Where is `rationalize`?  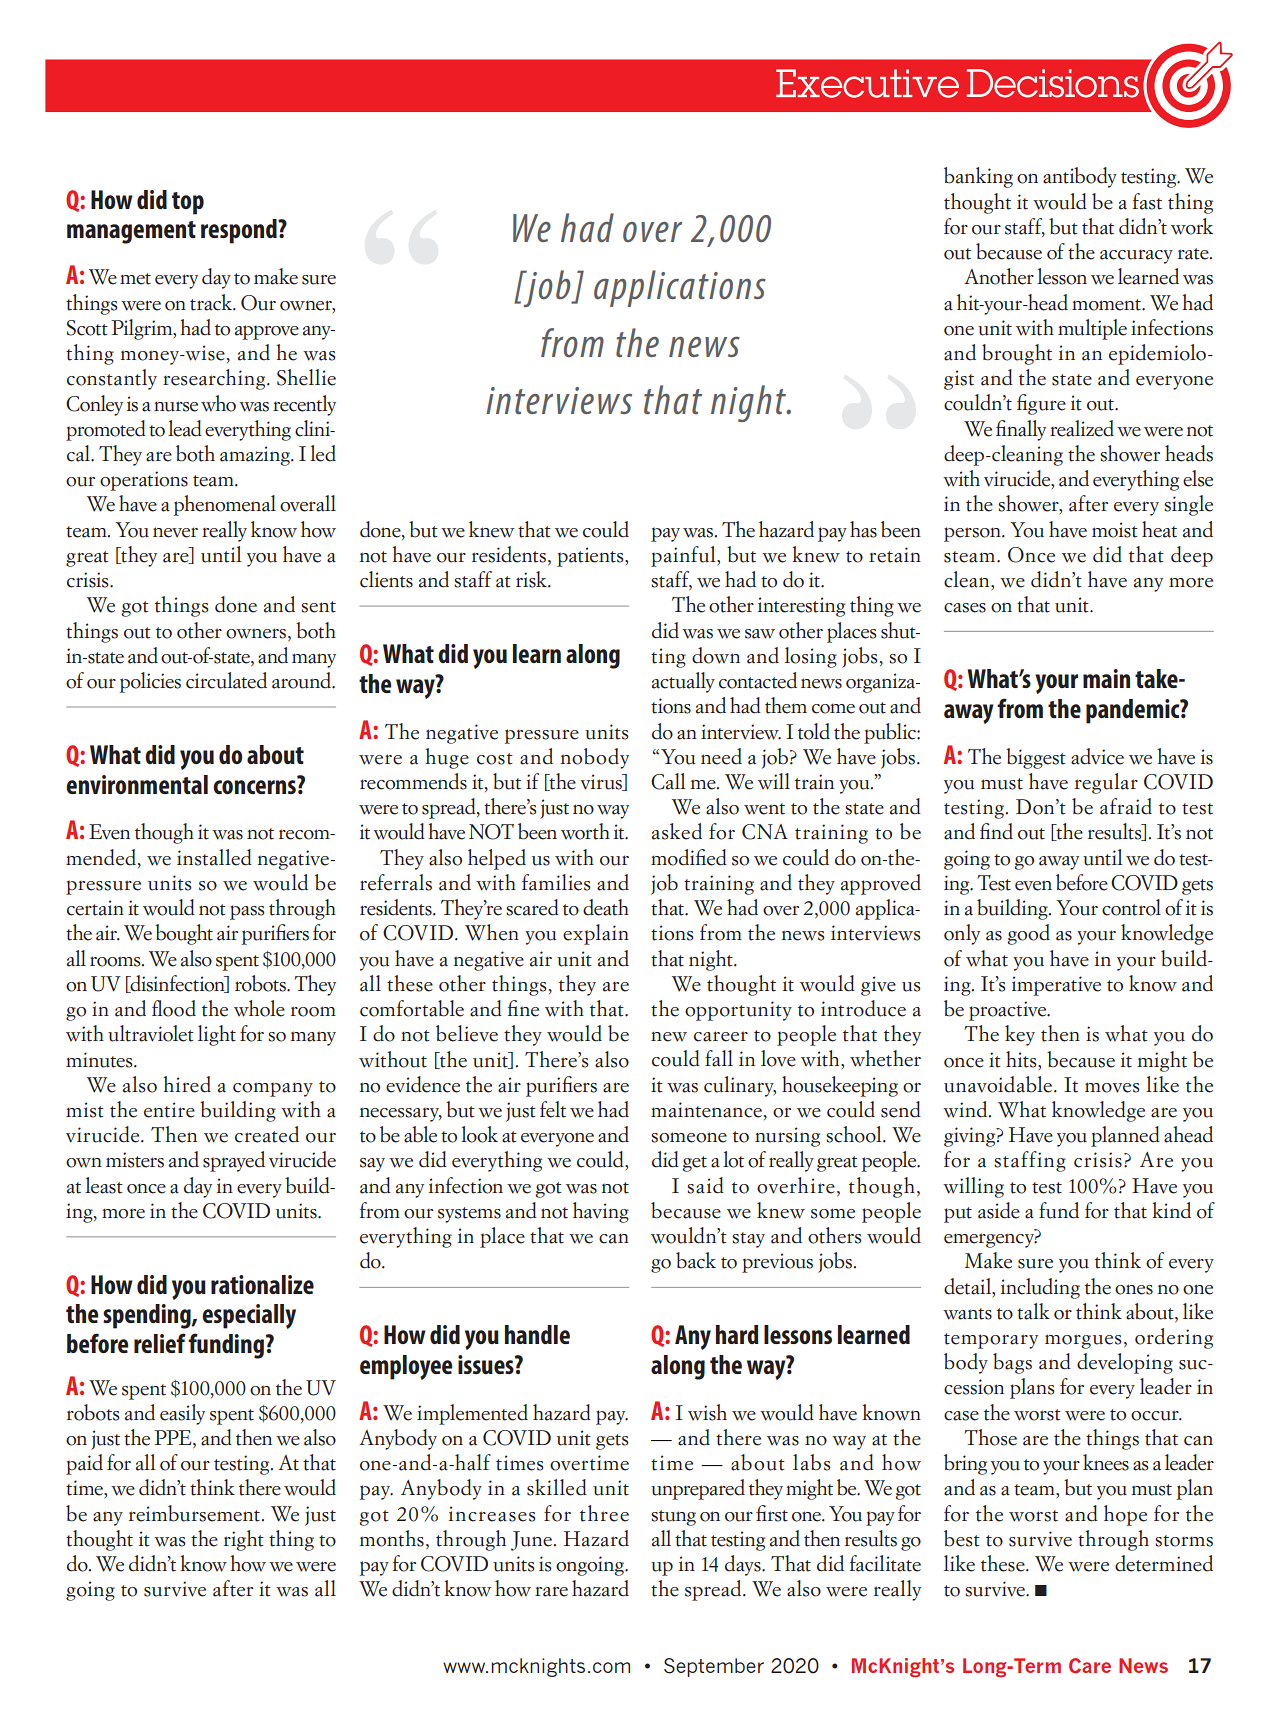
rationalize is located at coordinates (262, 1284).
